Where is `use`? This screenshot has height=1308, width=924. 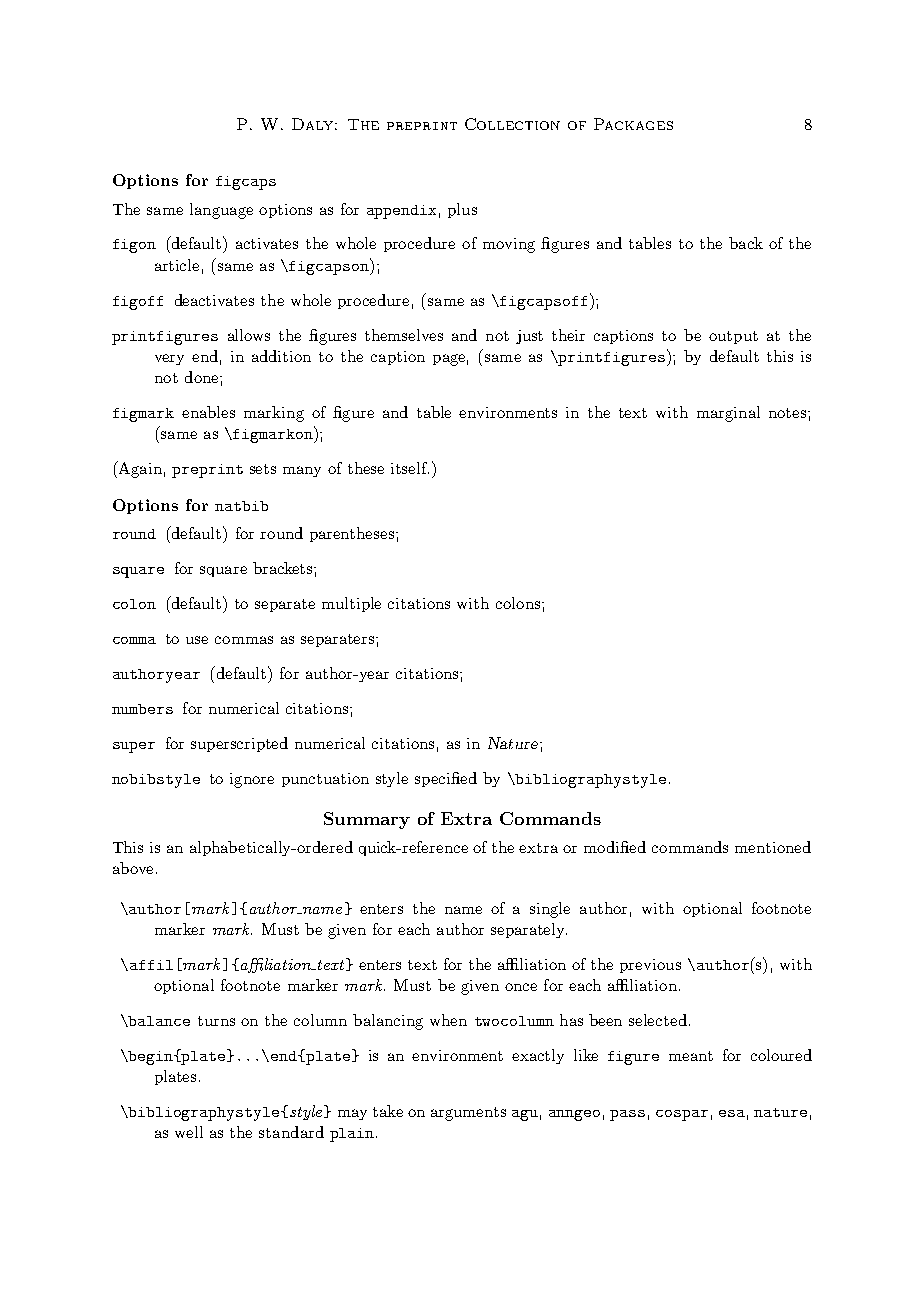
use is located at coordinates (197, 640).
